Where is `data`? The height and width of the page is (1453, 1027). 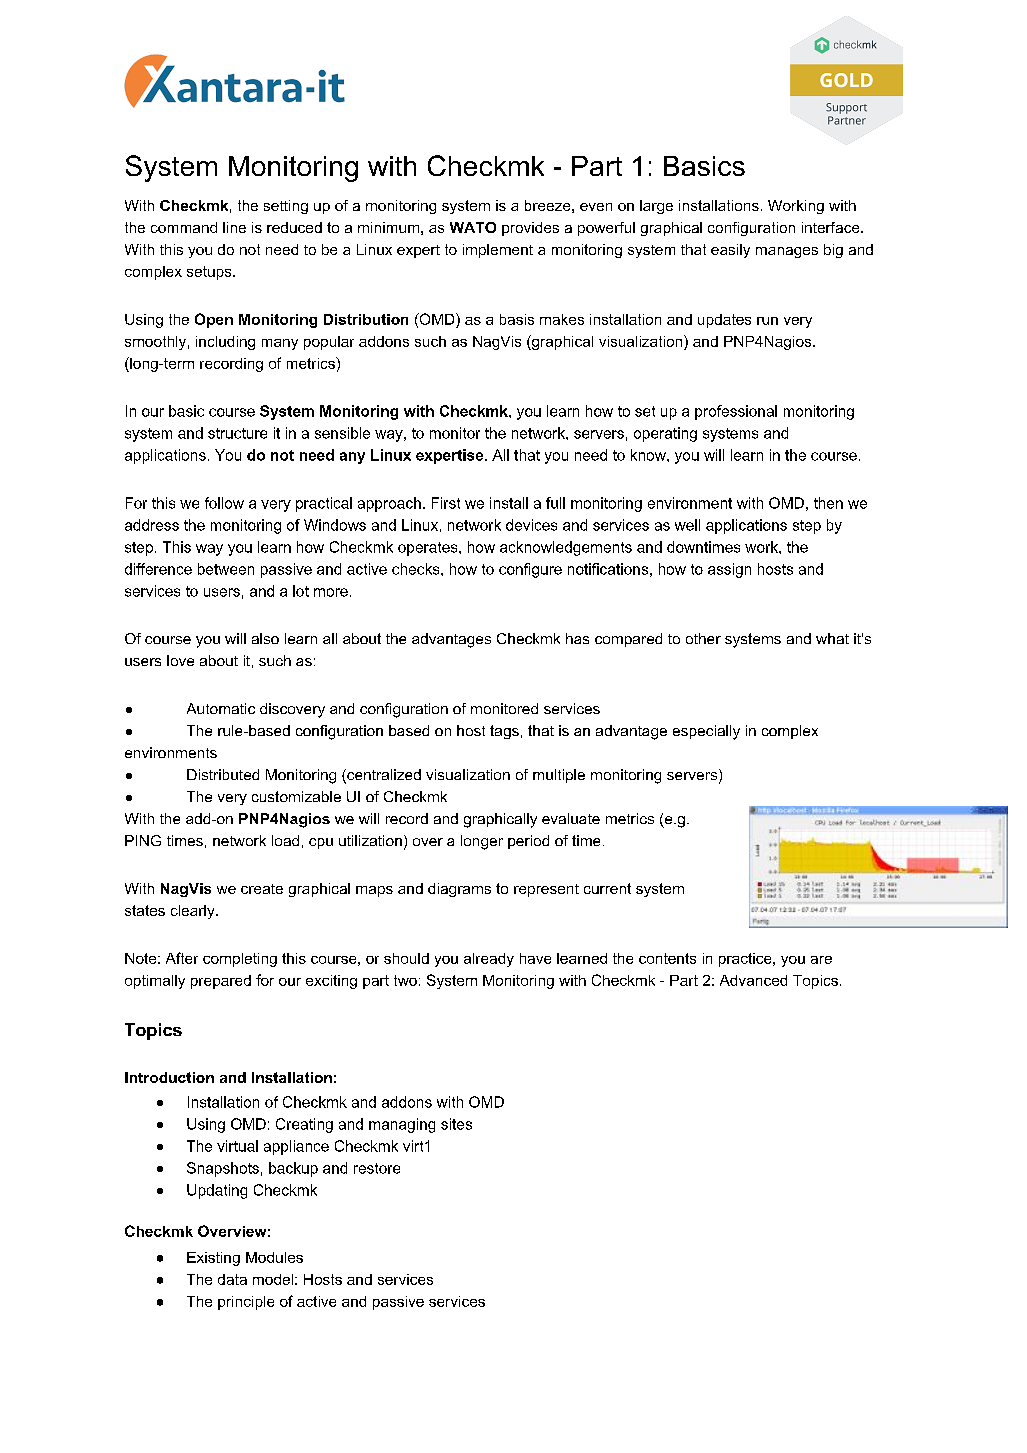 data is located at coordinates (232, 1279).
